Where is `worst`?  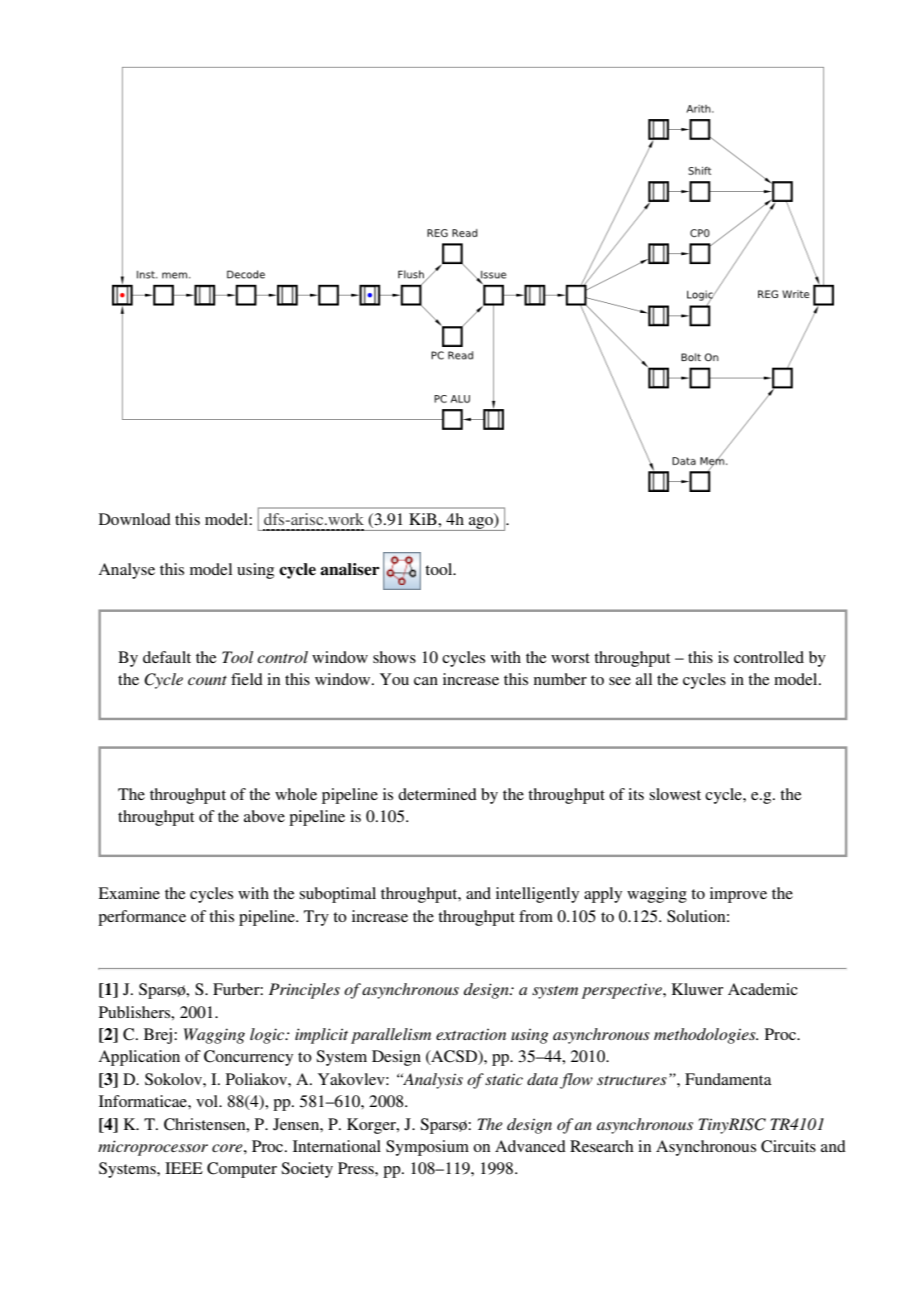 worst is located at coordinates (570, 658).
